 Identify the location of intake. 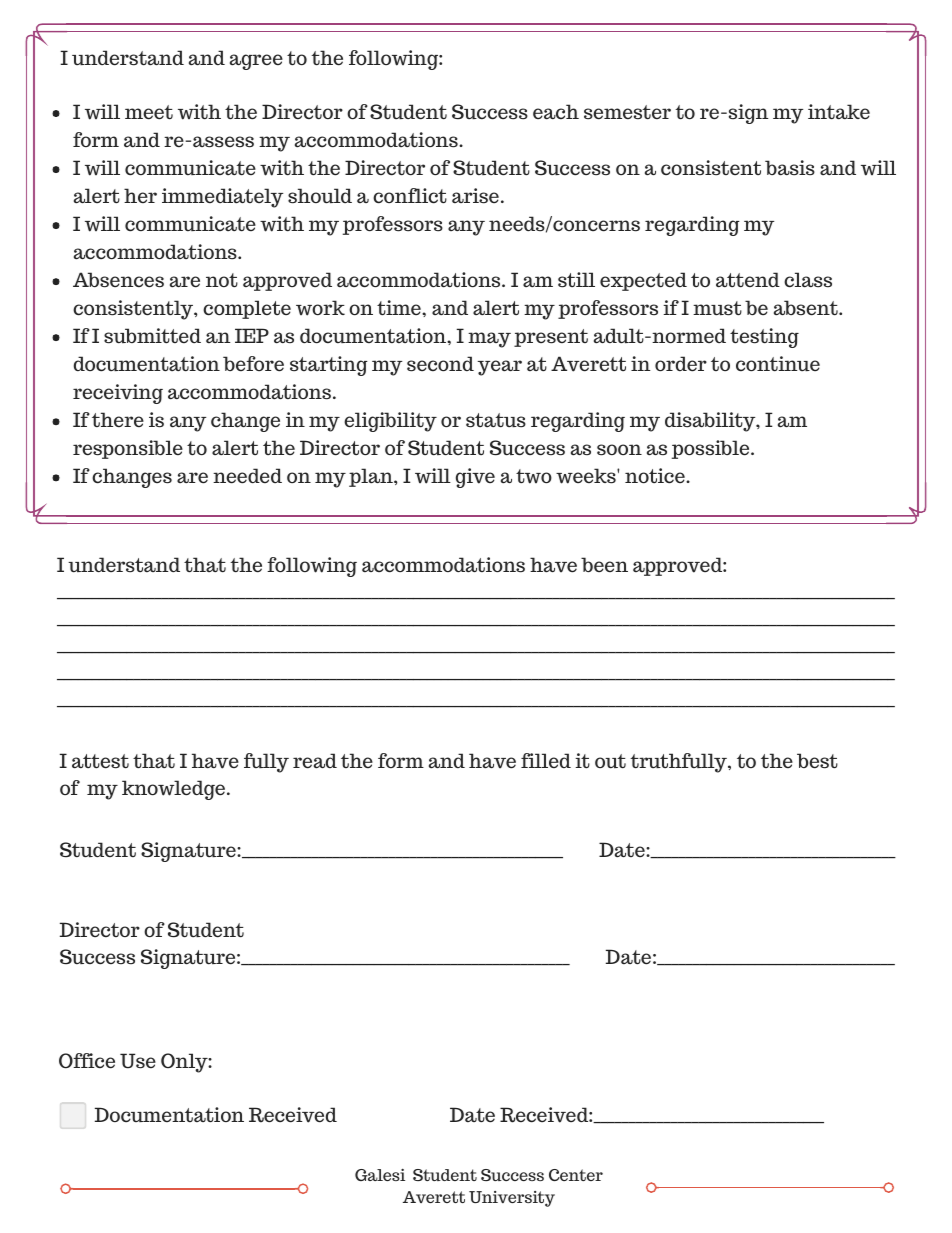
(839, 112).
